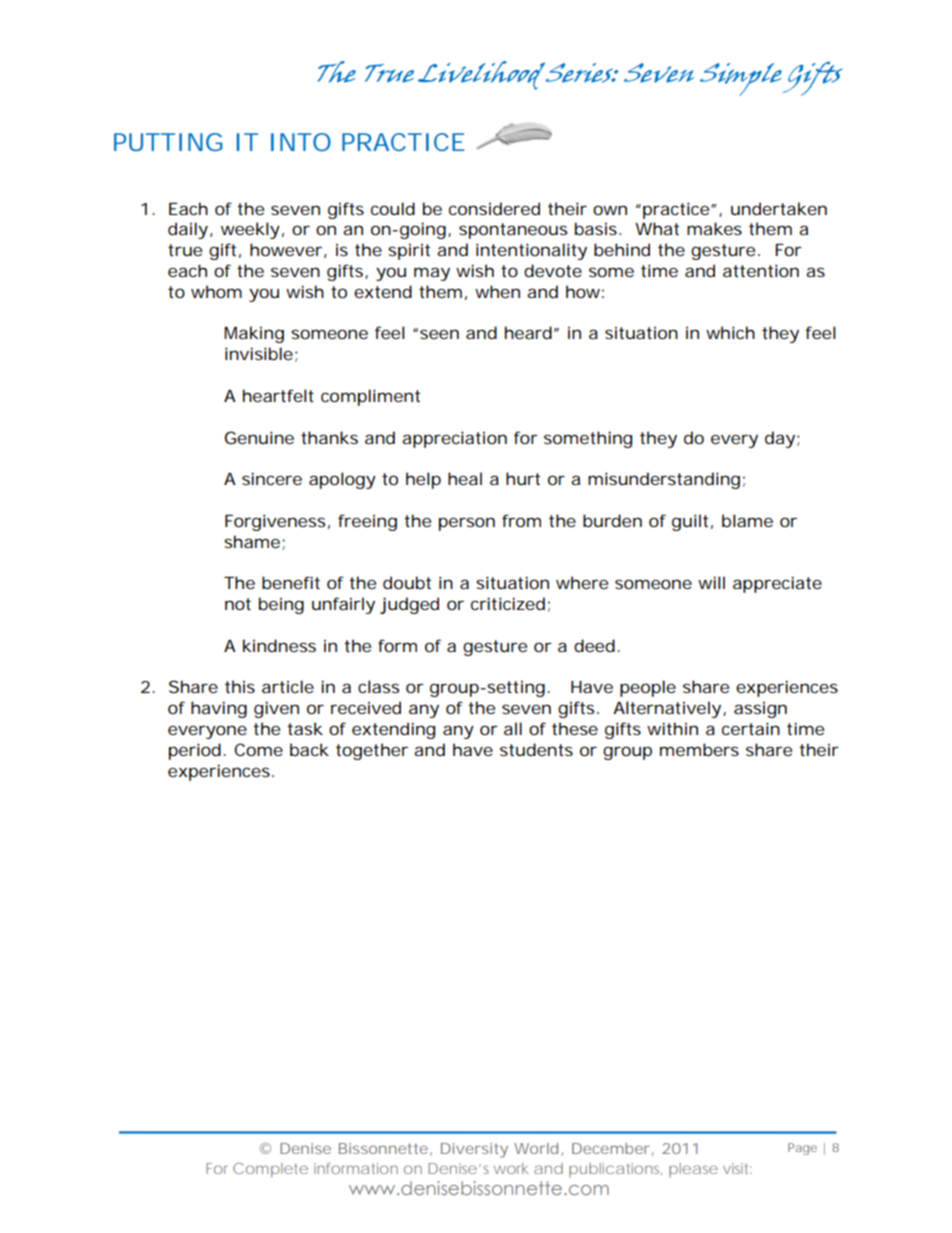 The height and width of the image is (1233, 952). I want to click on Come, so click(258, 749).
